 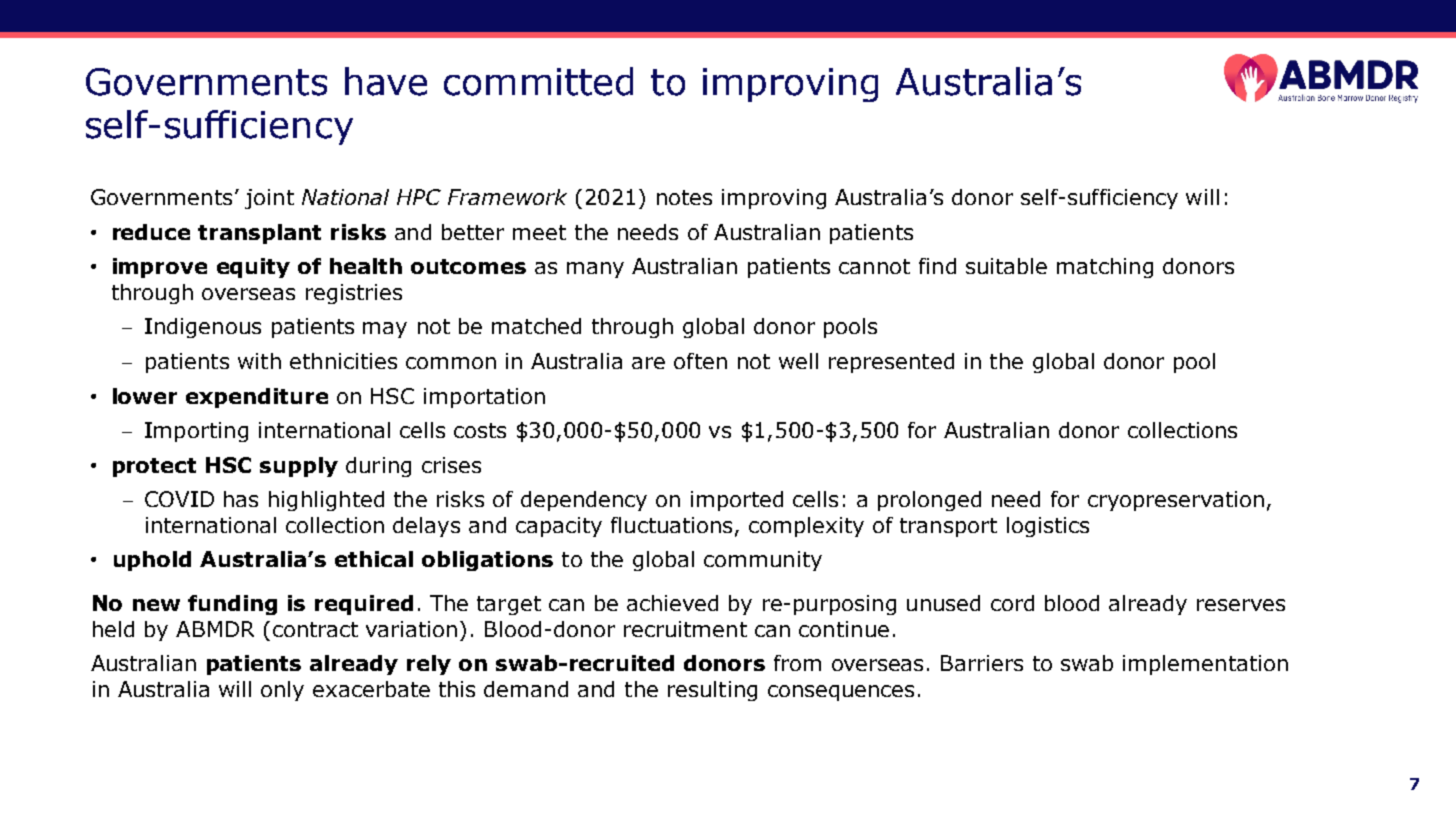 I want to click on implementation, so click(x=1205, y=665).
